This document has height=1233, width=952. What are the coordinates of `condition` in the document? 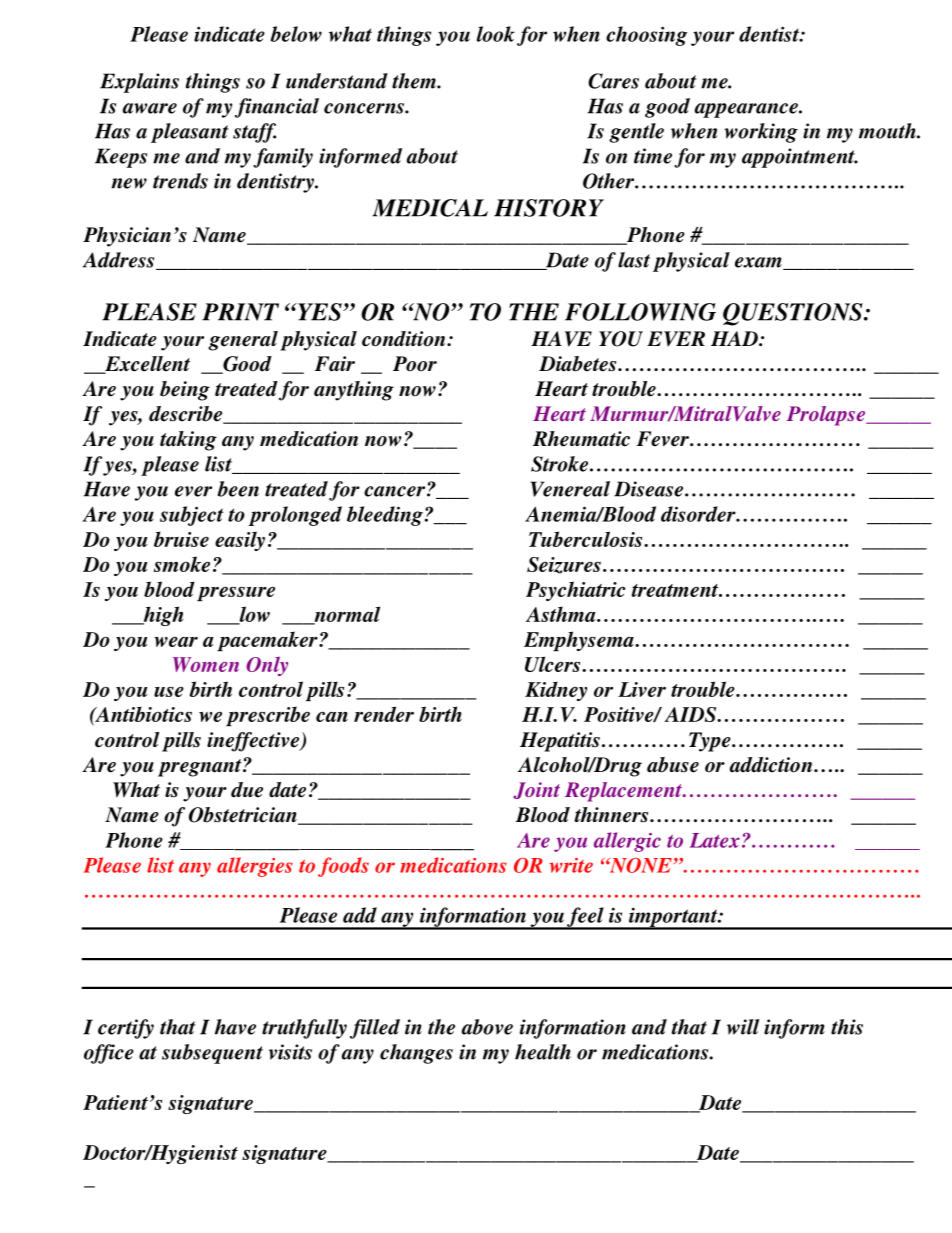 It's located at (405, 339).
